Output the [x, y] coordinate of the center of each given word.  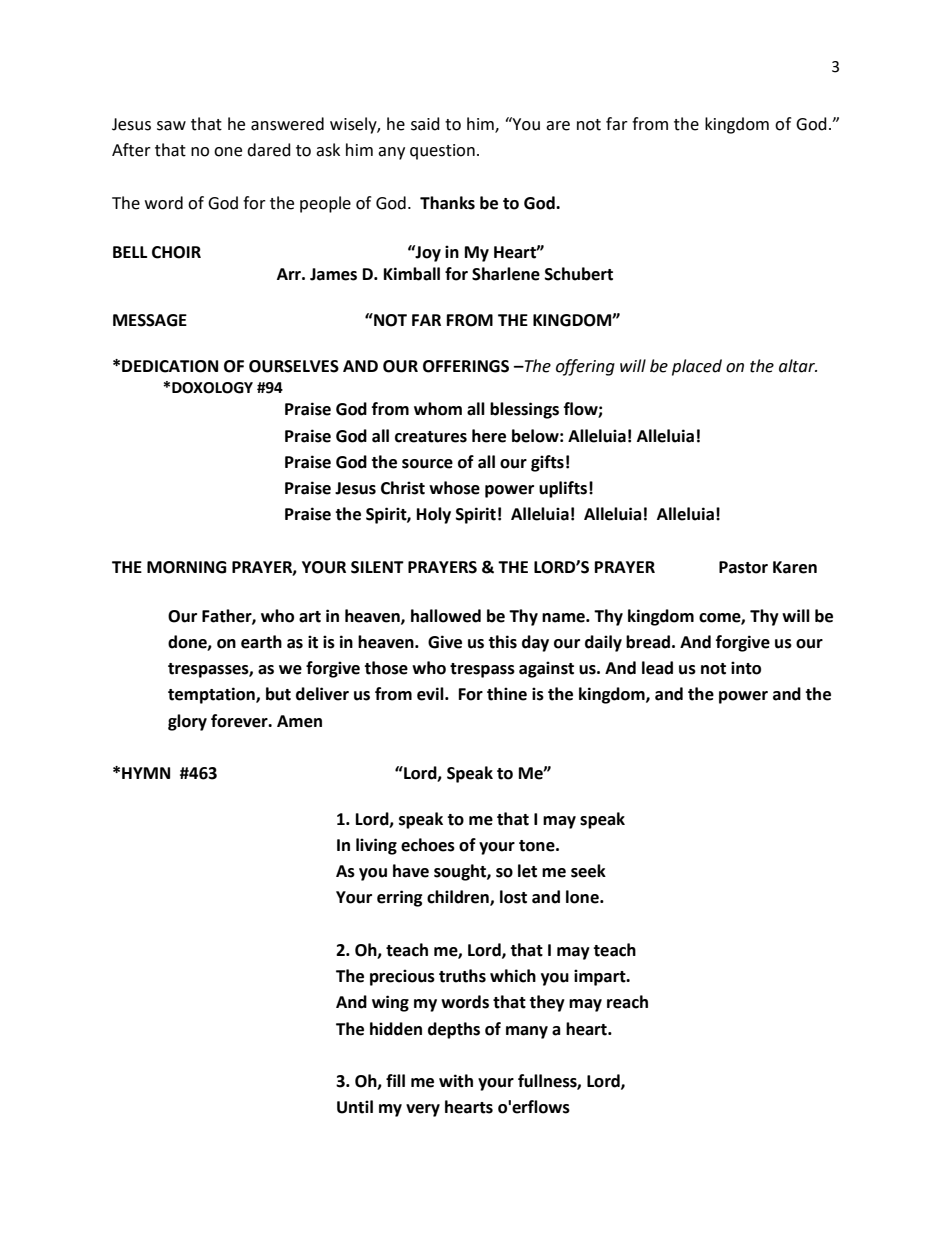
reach [627, 1002]
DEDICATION [170, 366]
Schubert [579, 274]
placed [697, 367]
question [442, 152]
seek [588, 871]
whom [438, 409]
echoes [428, 845]
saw [171, 126]
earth [261, 642]
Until [355, 1107]
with [456, 1081]
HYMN [146, 773]
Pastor [743, 567]
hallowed [446, 616]
